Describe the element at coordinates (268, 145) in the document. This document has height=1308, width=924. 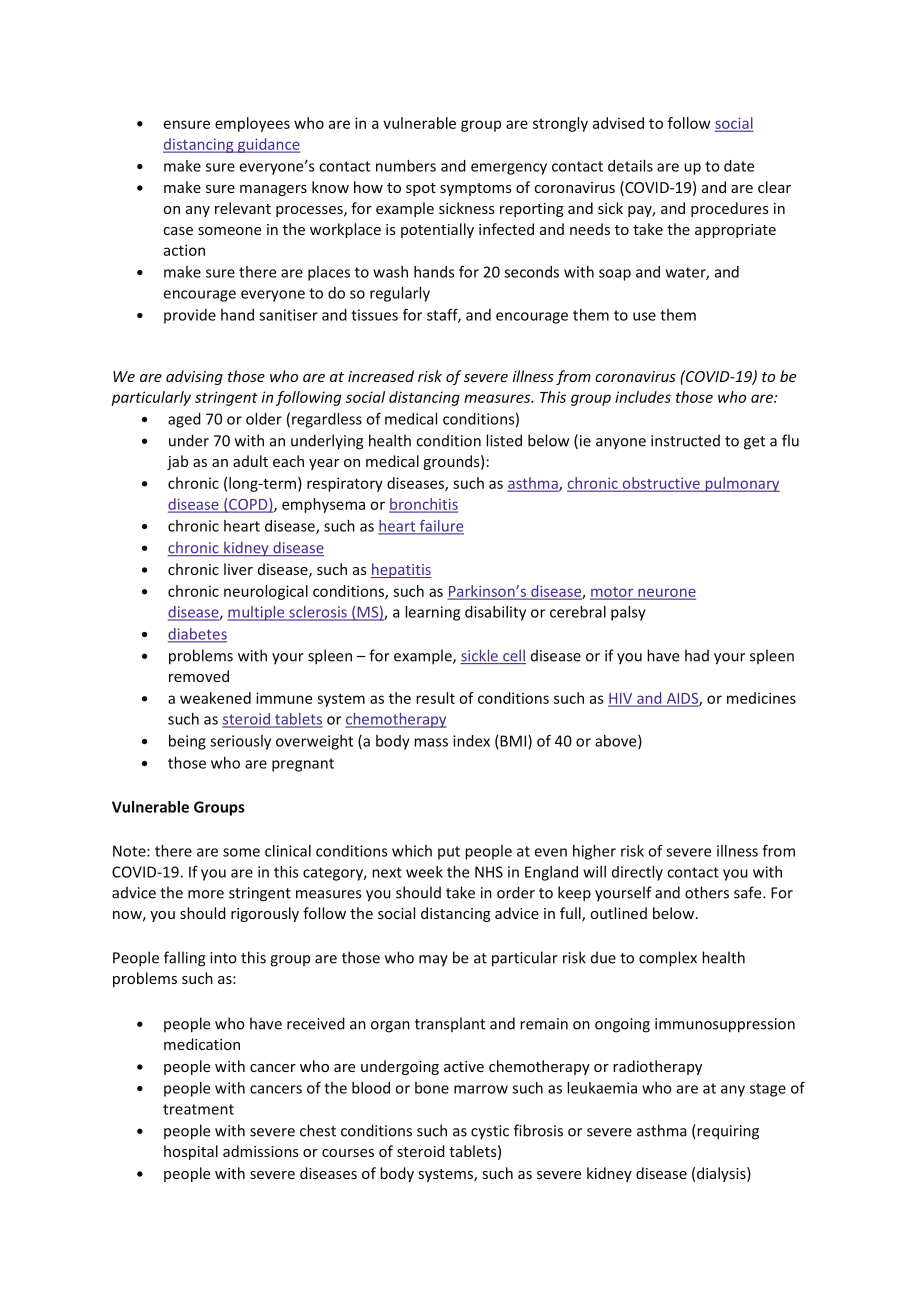
I see `guidance` at that location.
